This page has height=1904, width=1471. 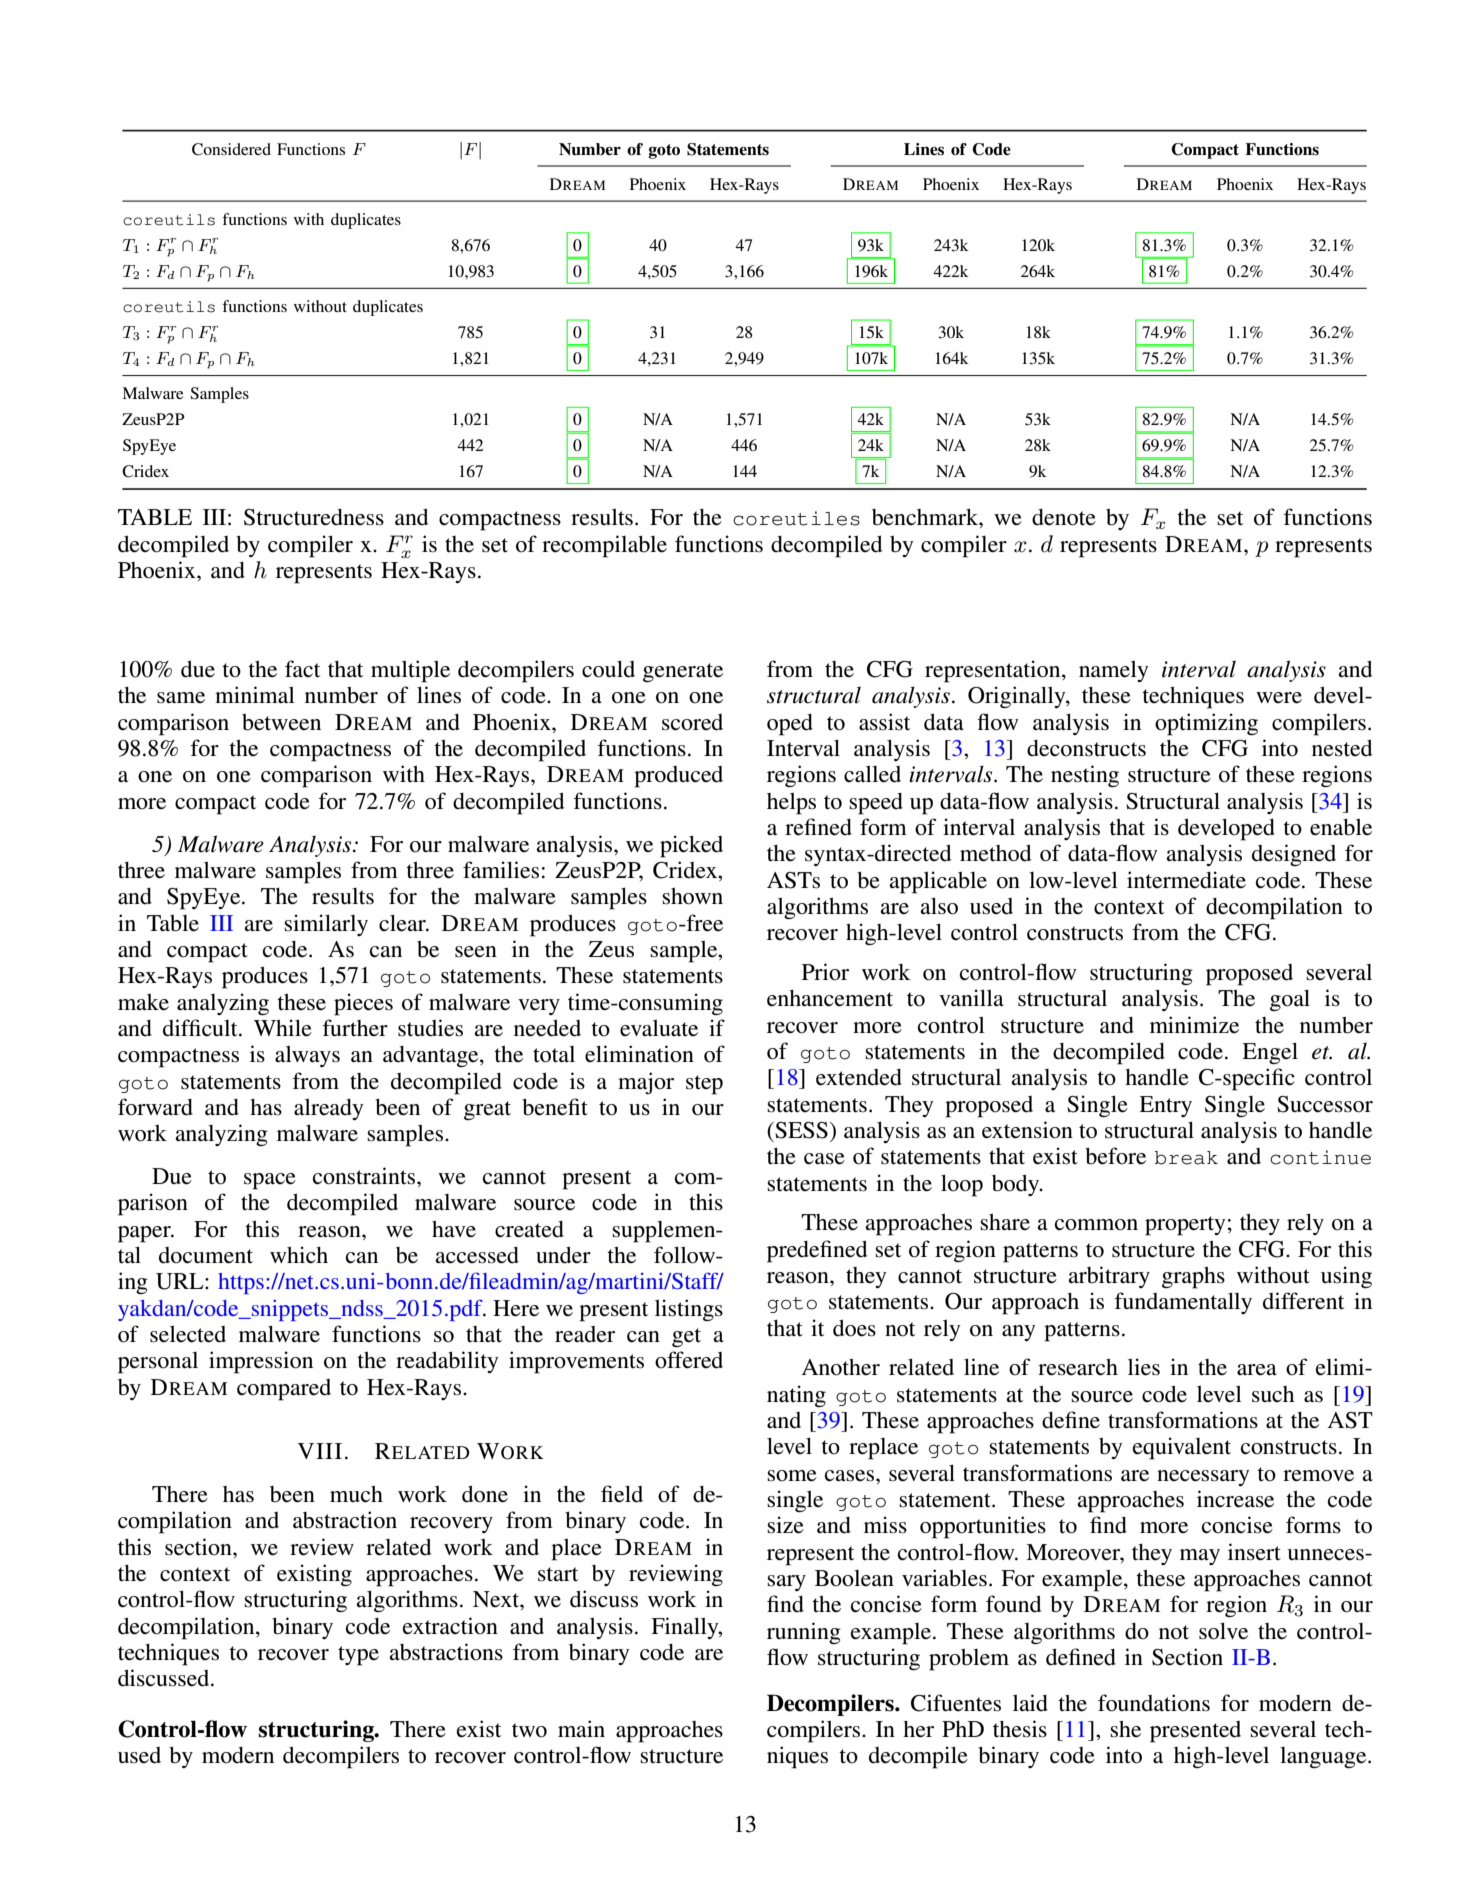 I want to click on running, so click(x=804, y=1633).
